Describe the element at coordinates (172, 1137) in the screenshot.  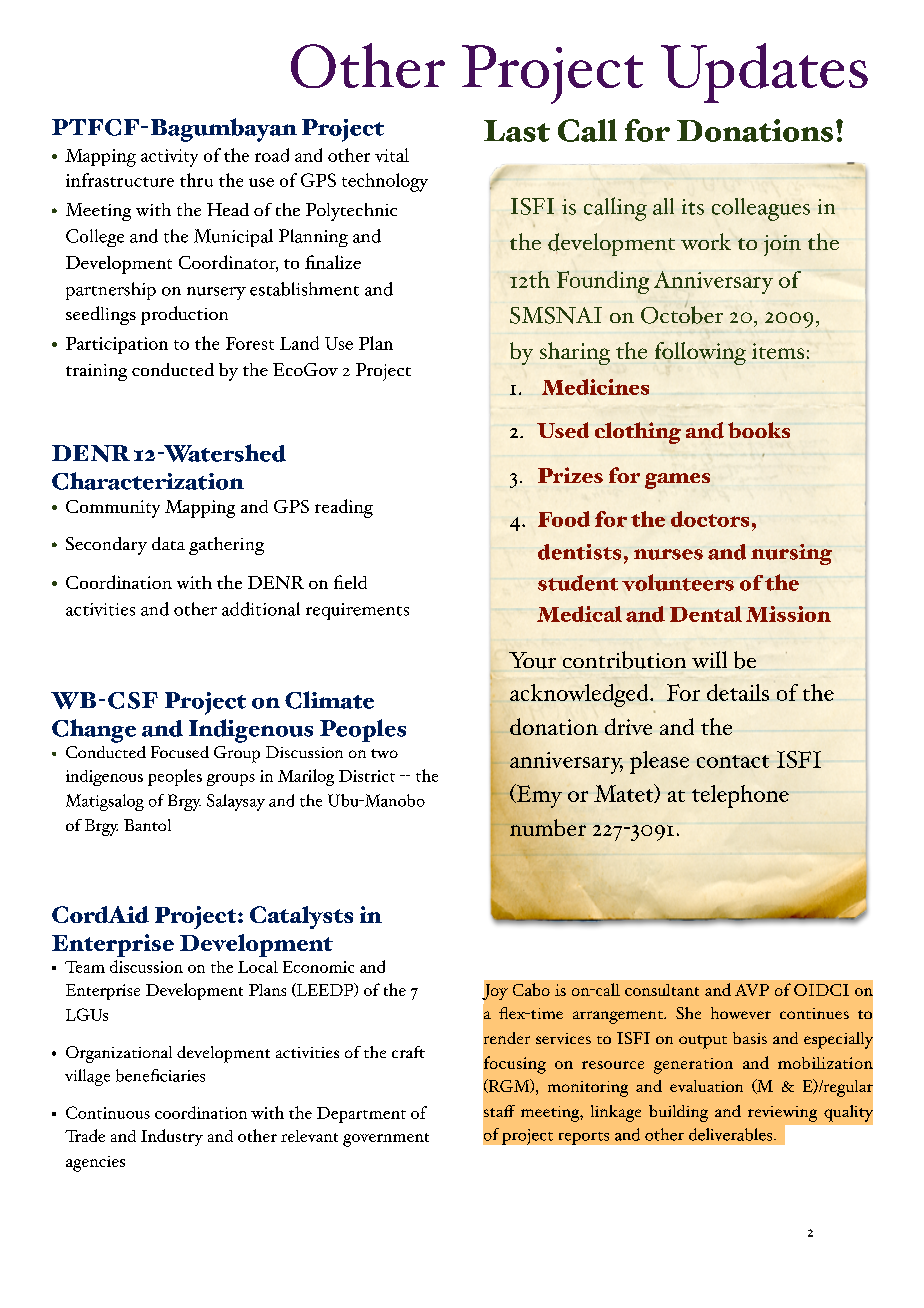
I see `Industry` at that location.
